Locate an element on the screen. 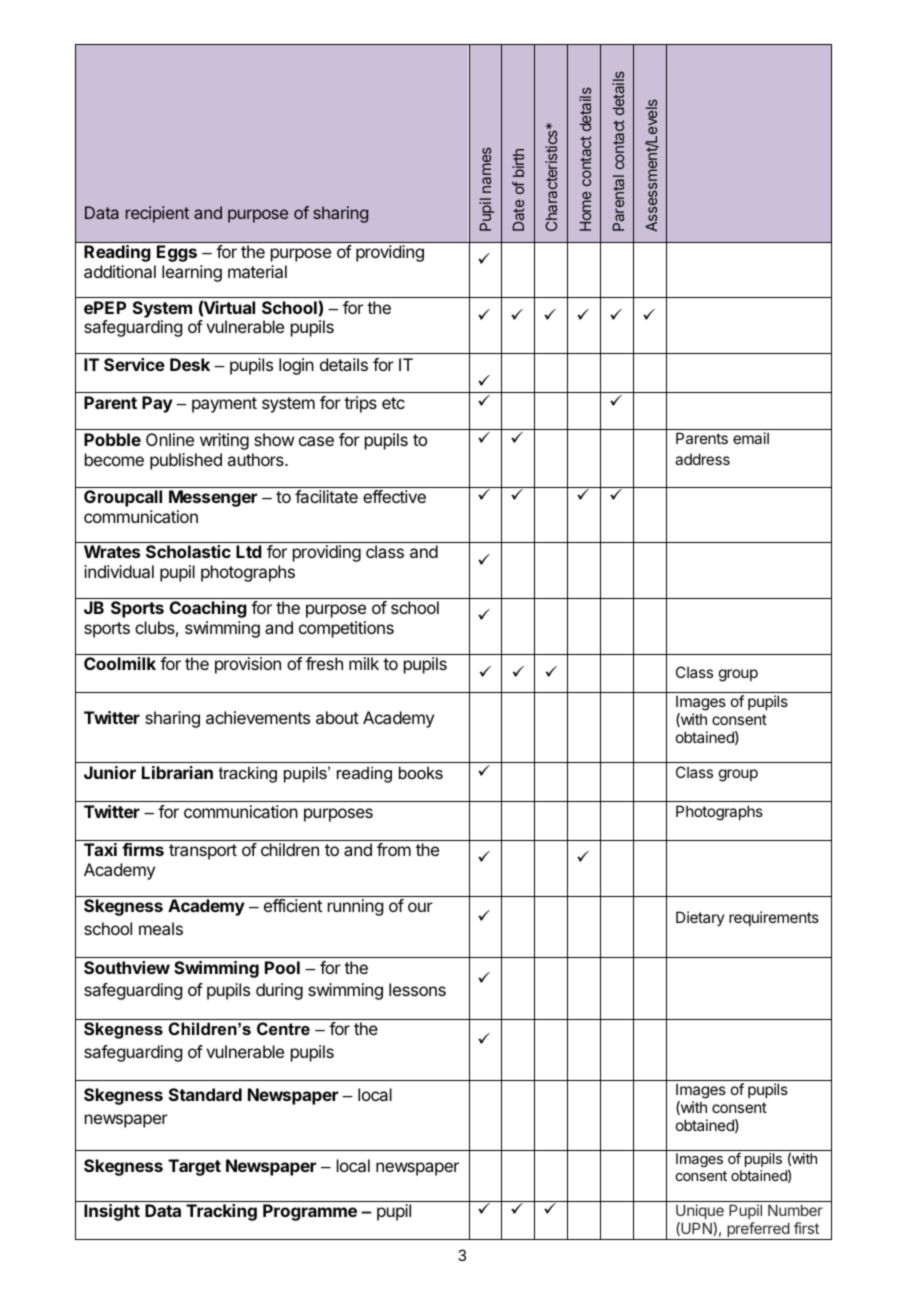  email is located at coordinates (751, 438).
